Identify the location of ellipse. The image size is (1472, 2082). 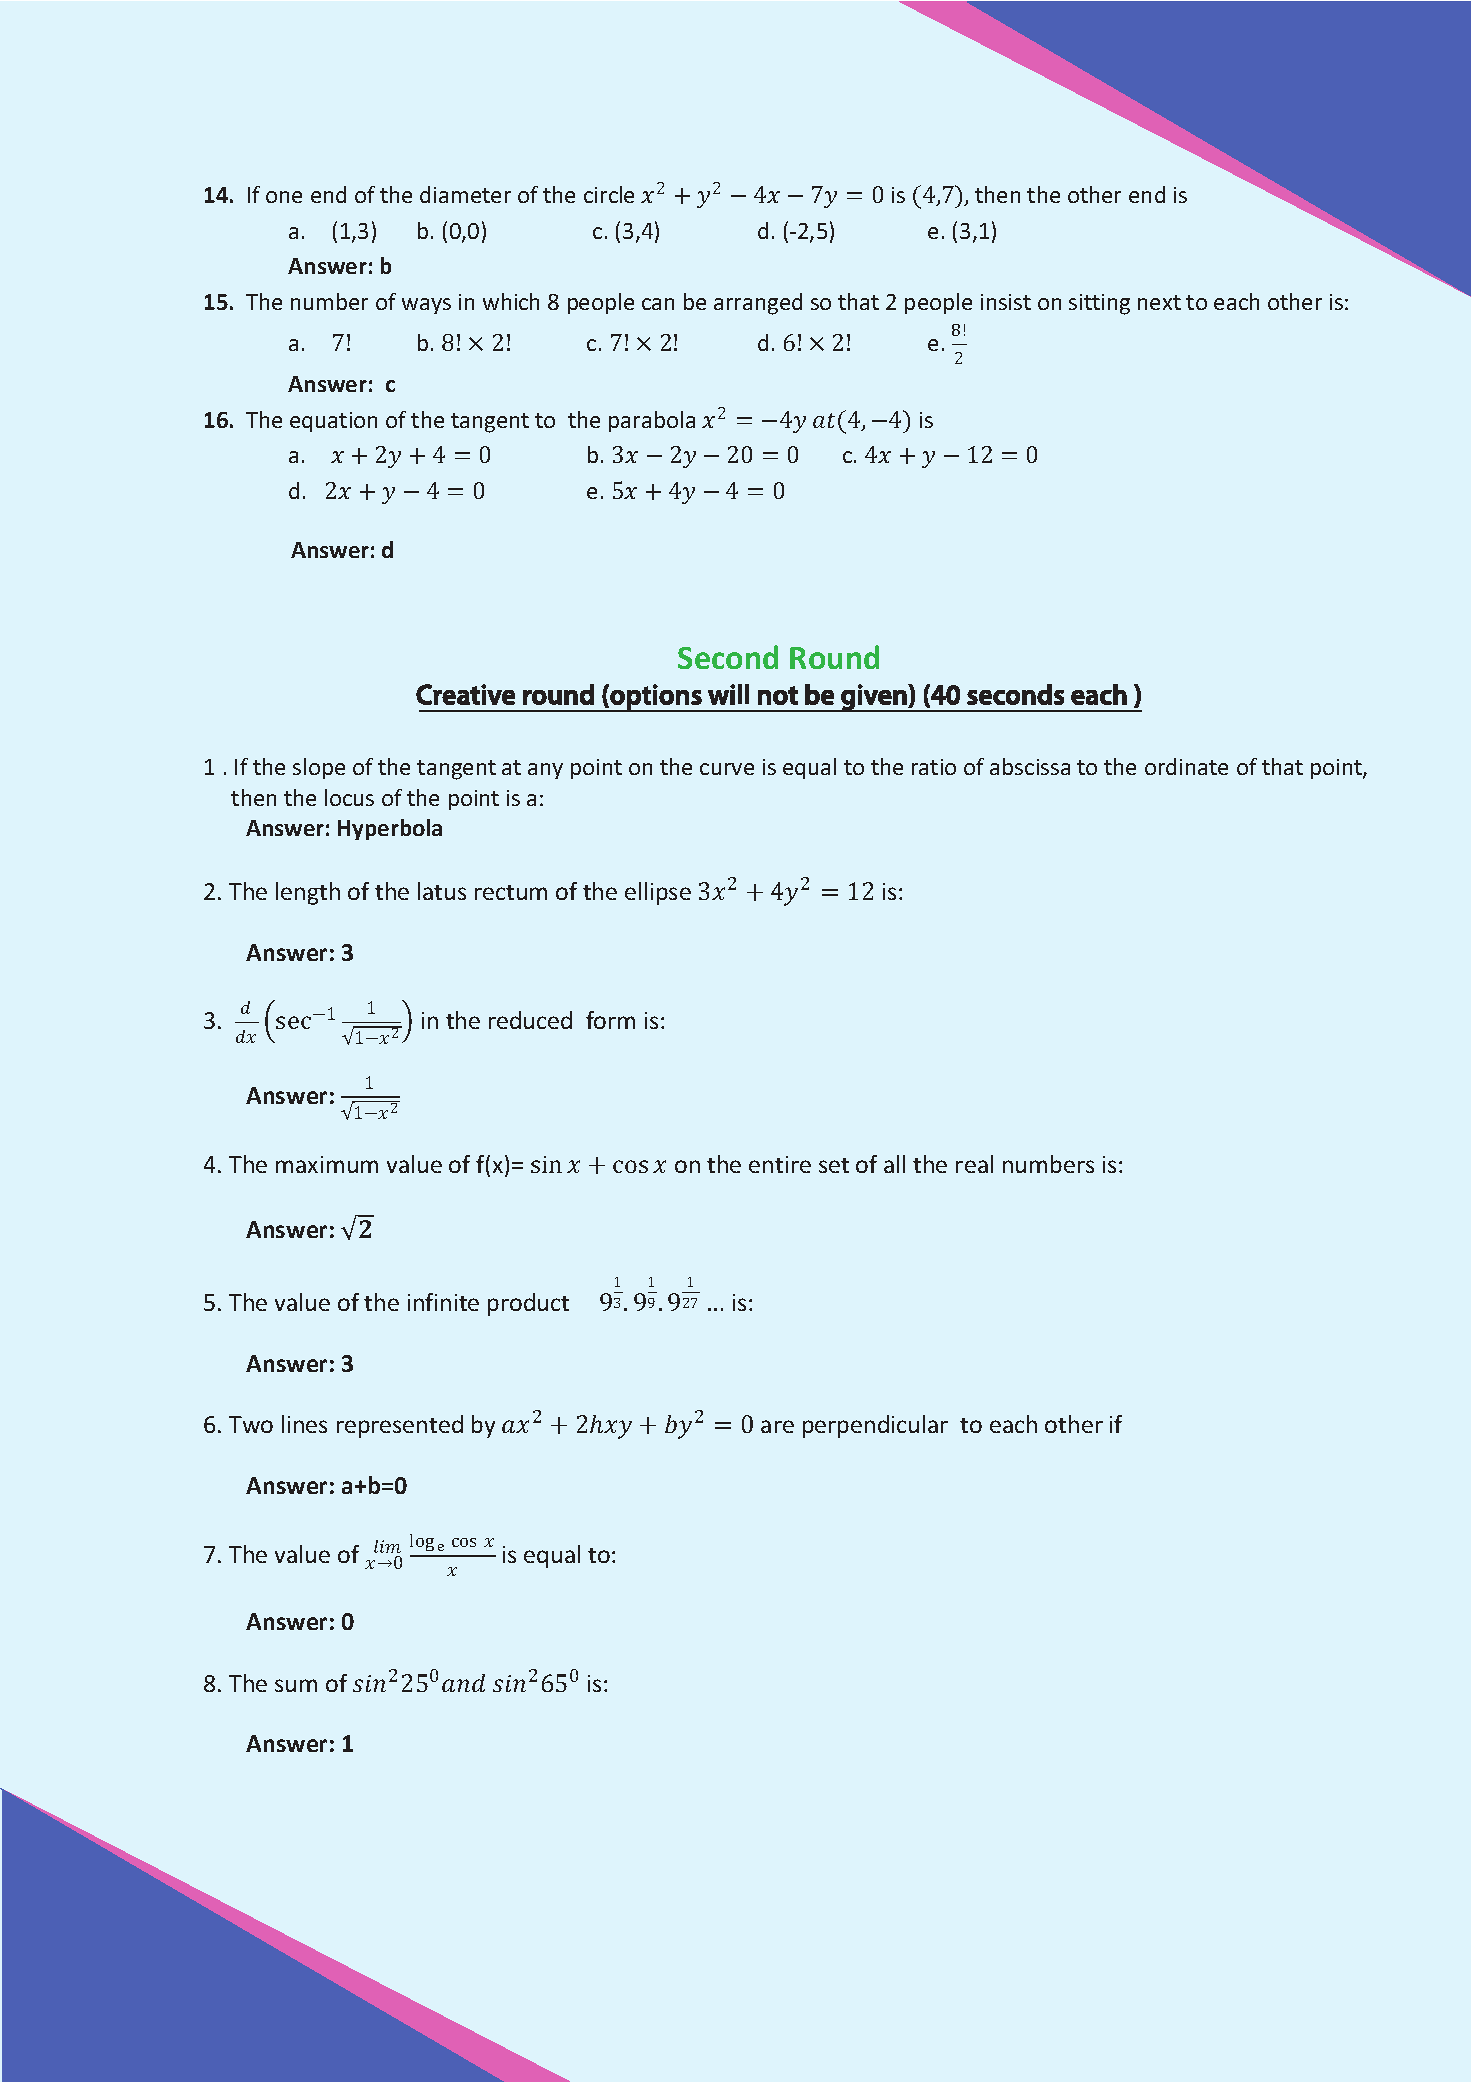
(658, 893).
